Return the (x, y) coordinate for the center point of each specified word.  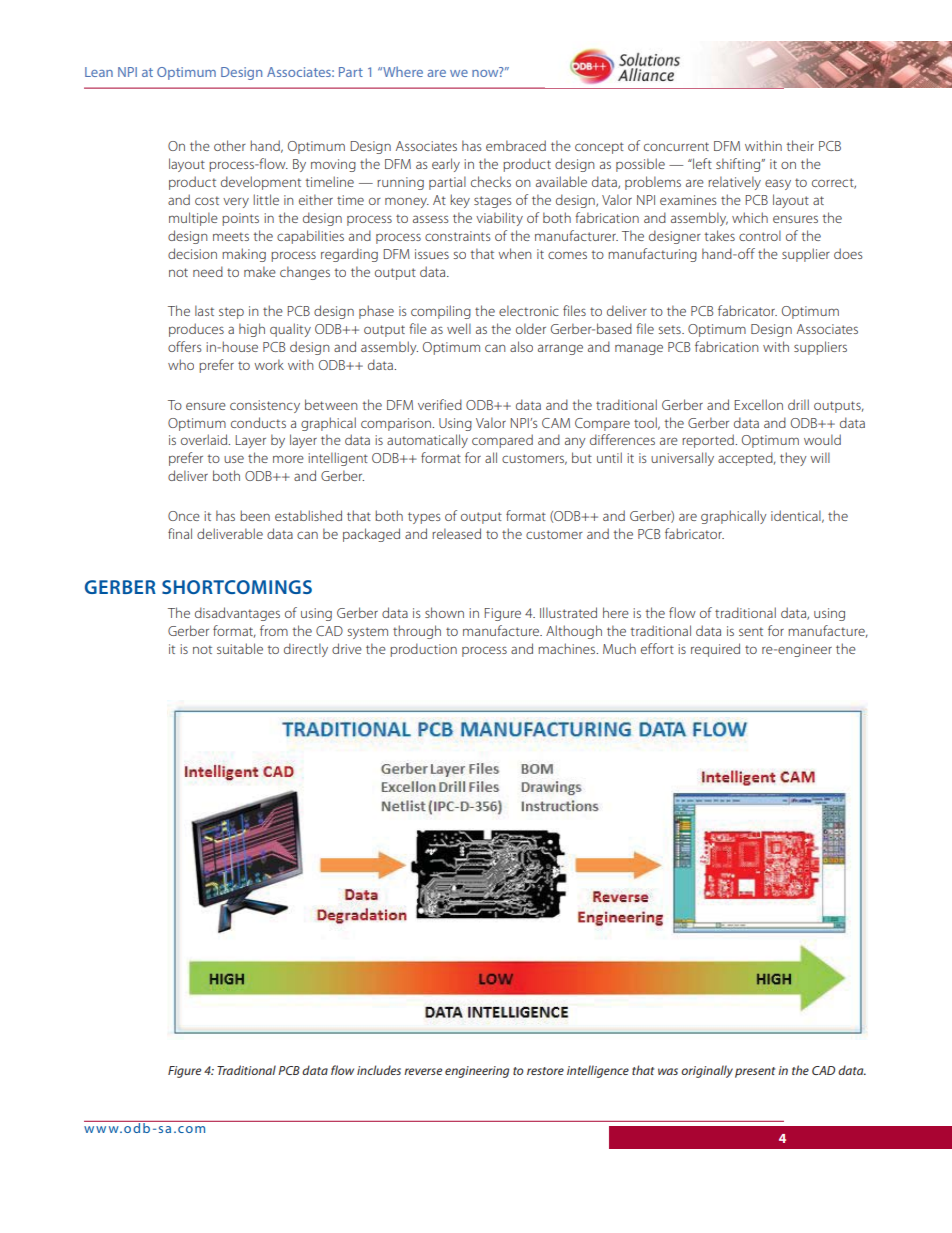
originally (707, 1071)
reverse (423, 1071)
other (230, 145)
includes (379, 1070)
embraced (516, 145)
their (800, 145)
